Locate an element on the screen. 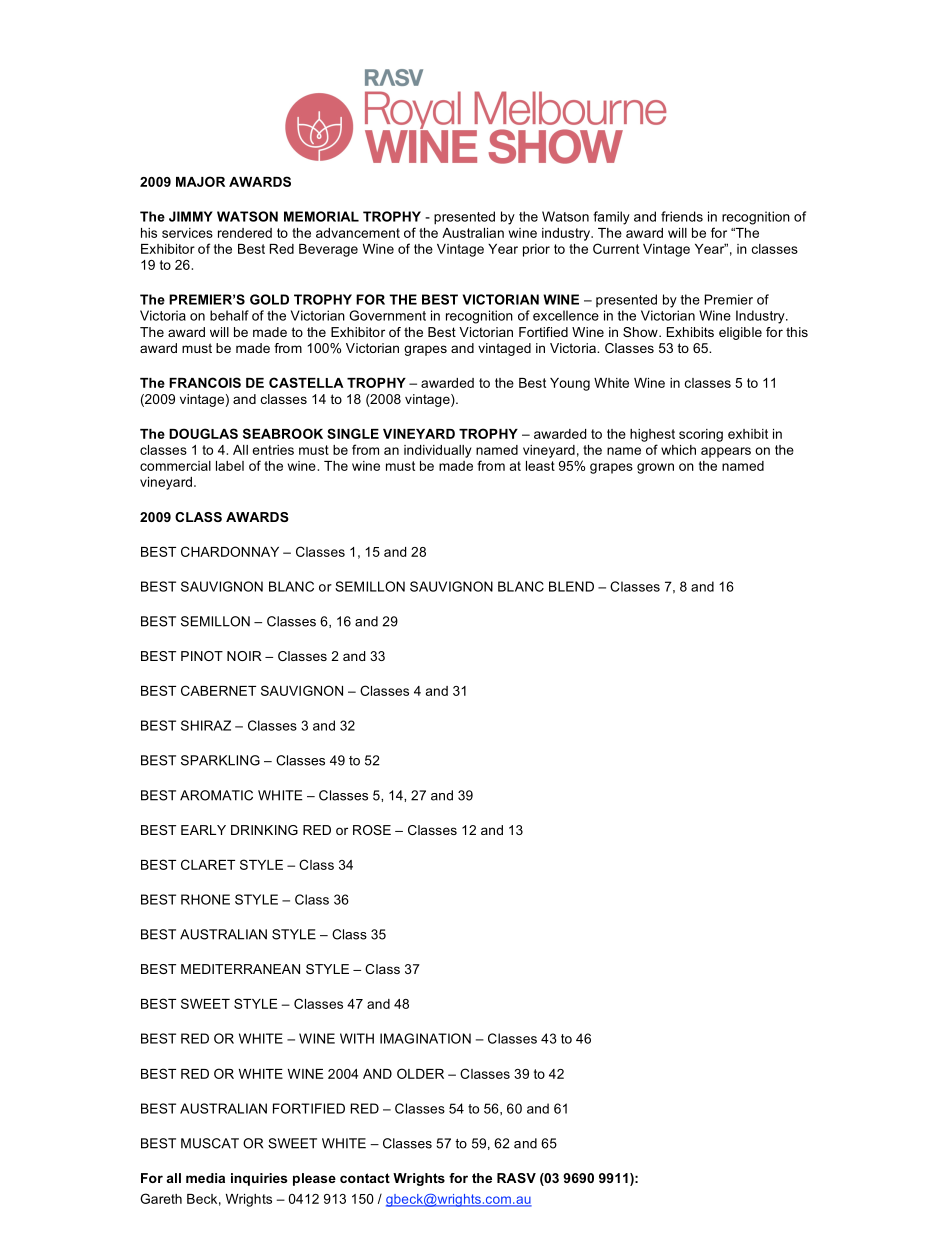  contact is located at coordinates (365, 1178).
